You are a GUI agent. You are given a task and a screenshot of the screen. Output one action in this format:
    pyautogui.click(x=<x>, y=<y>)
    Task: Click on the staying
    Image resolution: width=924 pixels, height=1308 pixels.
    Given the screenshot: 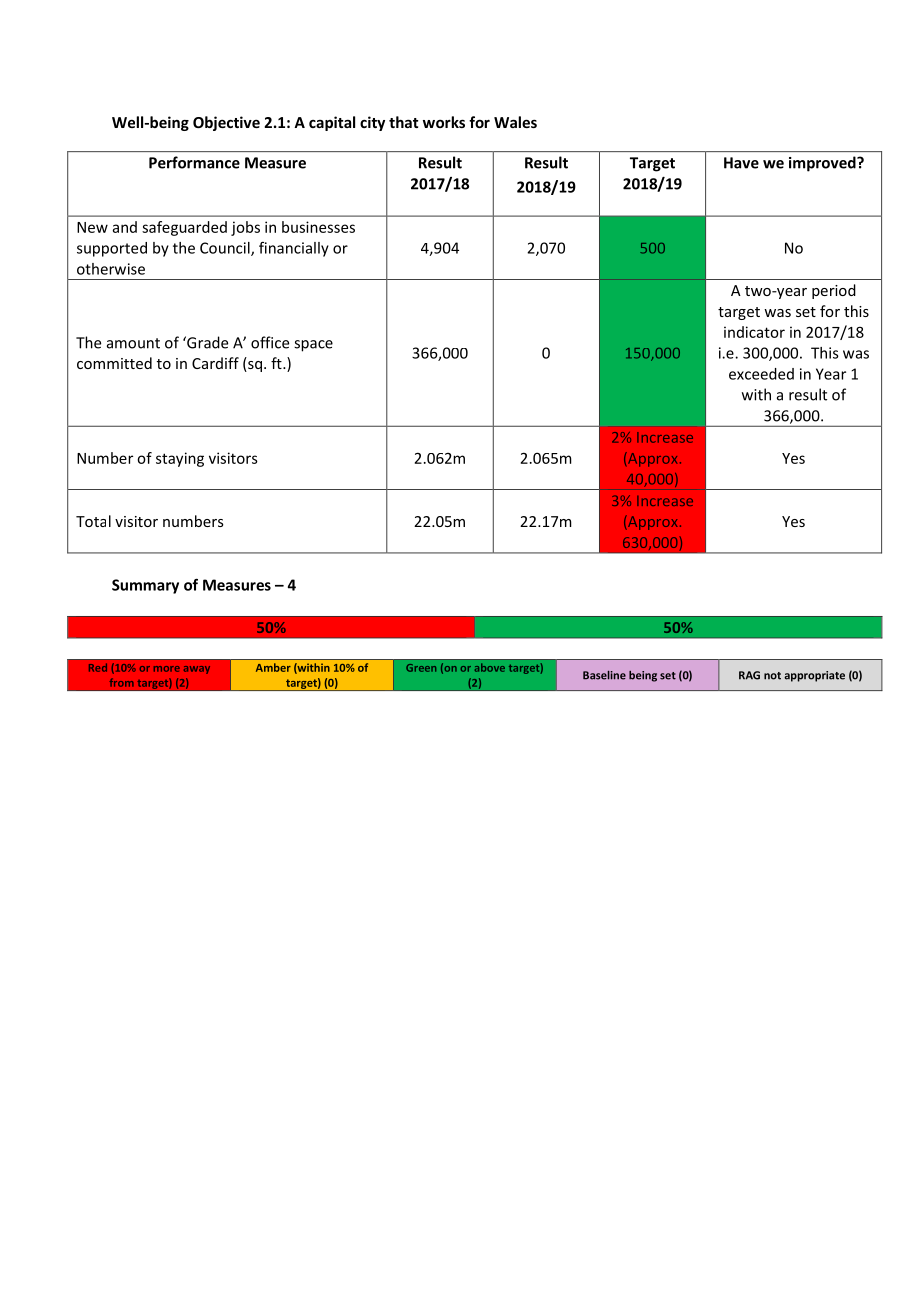 What is the action you would take?
    pyautogui.click(x=180, y=459)
